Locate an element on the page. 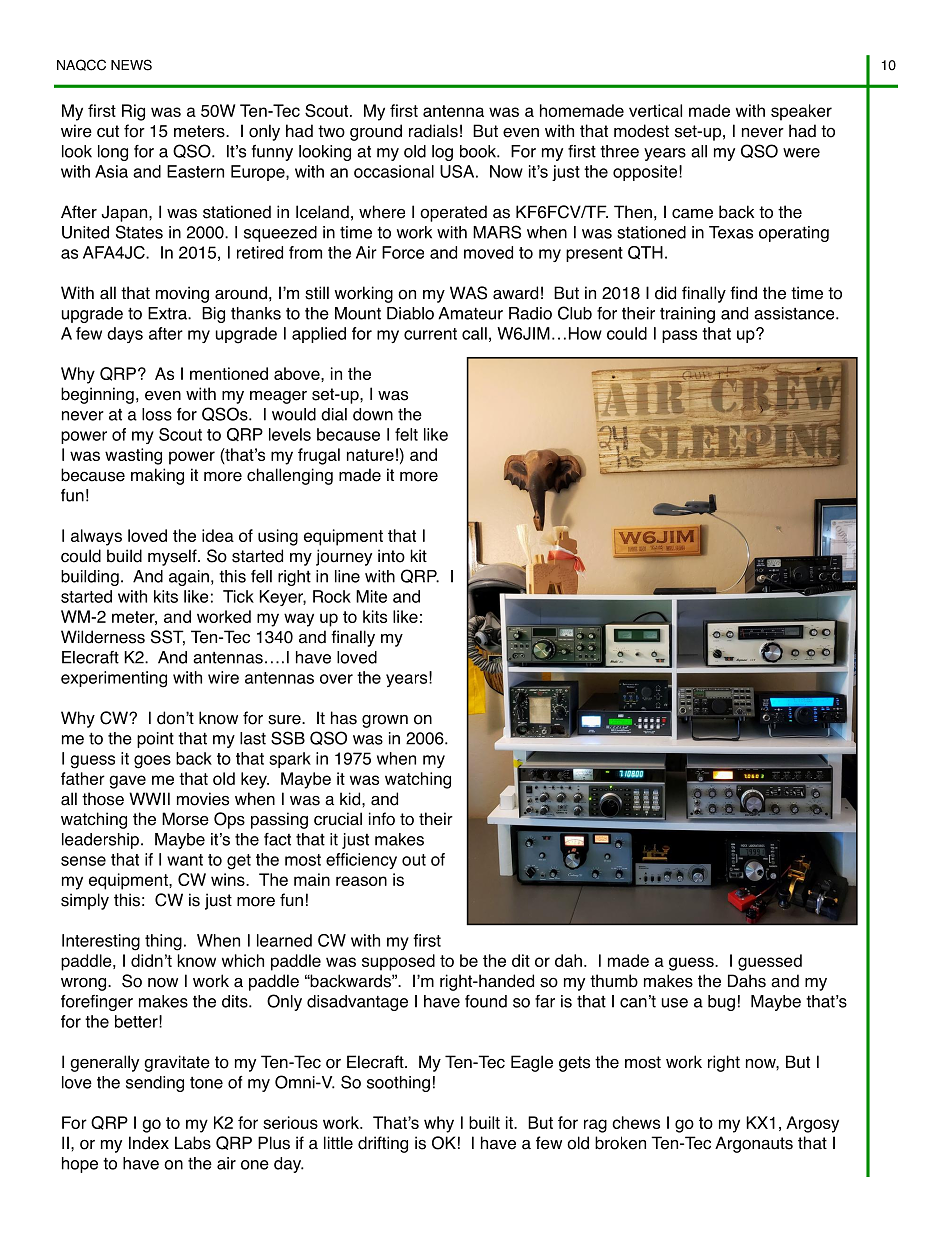  Index is located at coordinates (149, 1143).
